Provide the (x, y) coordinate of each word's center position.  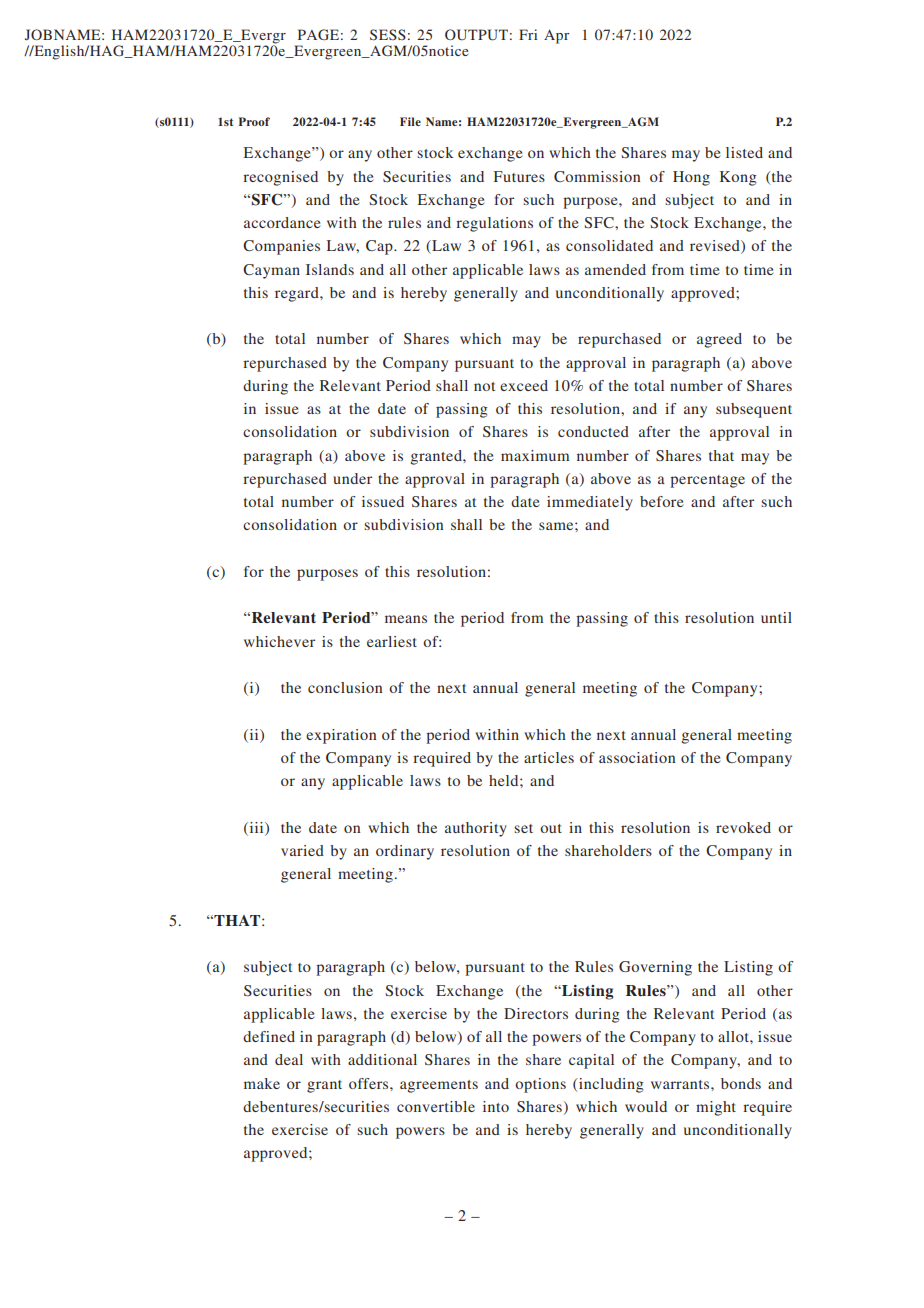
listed (744, 152)
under (352, 478)
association (637, 757)
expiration (341, 736)
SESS (388, 34)
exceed (524, 385)
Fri (528, 34)
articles (549, 757)
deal (289, 1059)
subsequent (754, 410)
